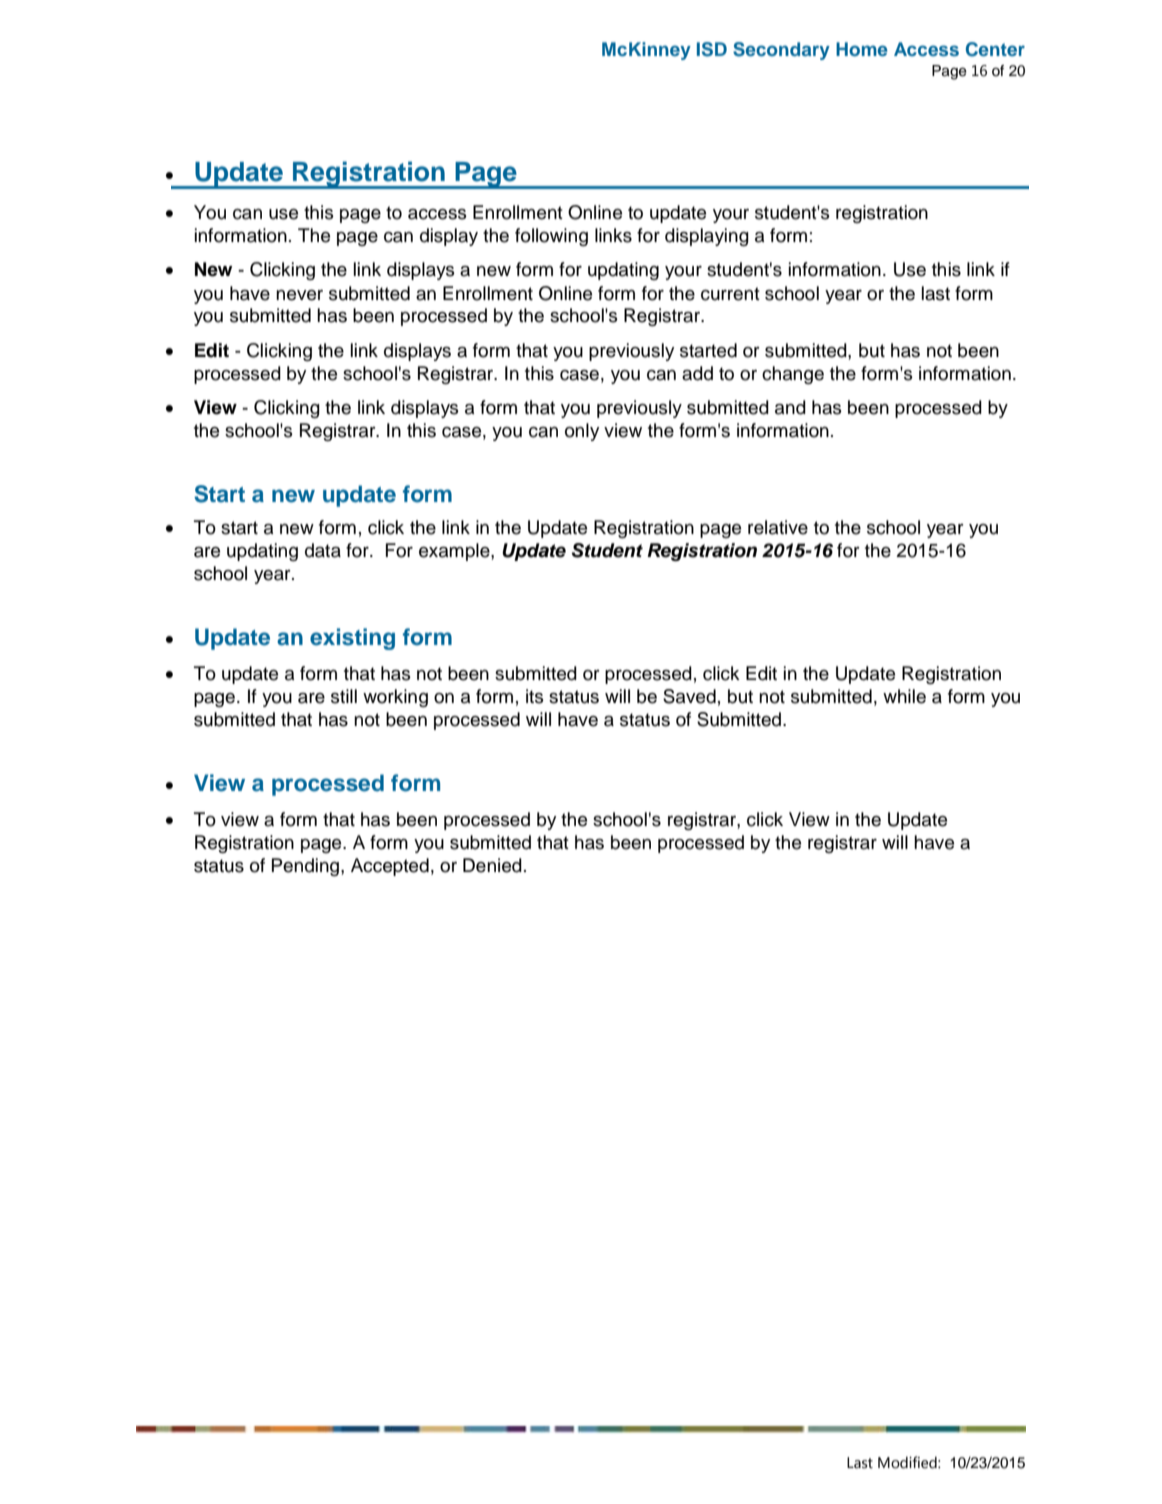  I want to click on while, so click(904, 696).
